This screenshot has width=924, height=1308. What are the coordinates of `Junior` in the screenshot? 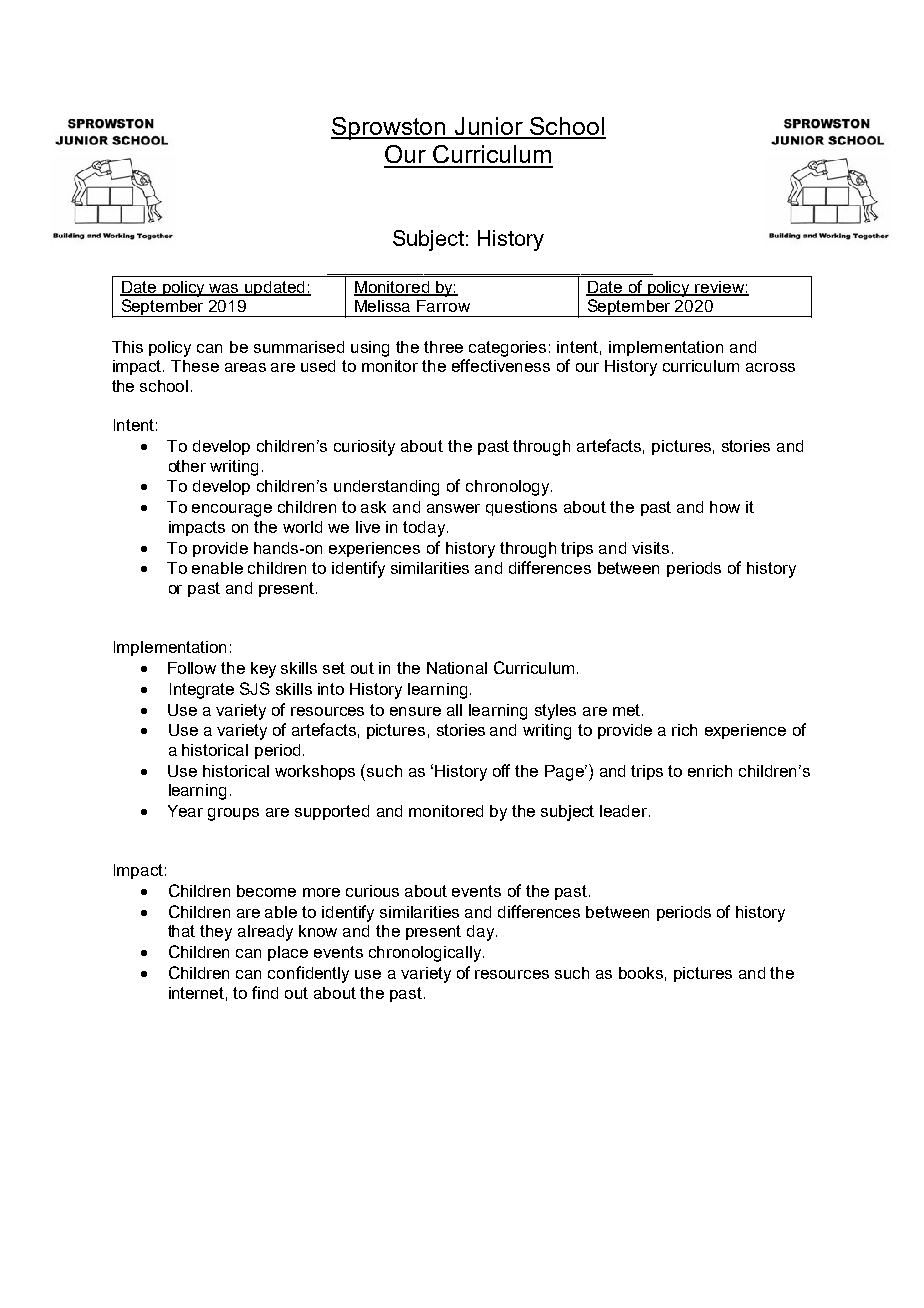 It's located at (489, 127).
